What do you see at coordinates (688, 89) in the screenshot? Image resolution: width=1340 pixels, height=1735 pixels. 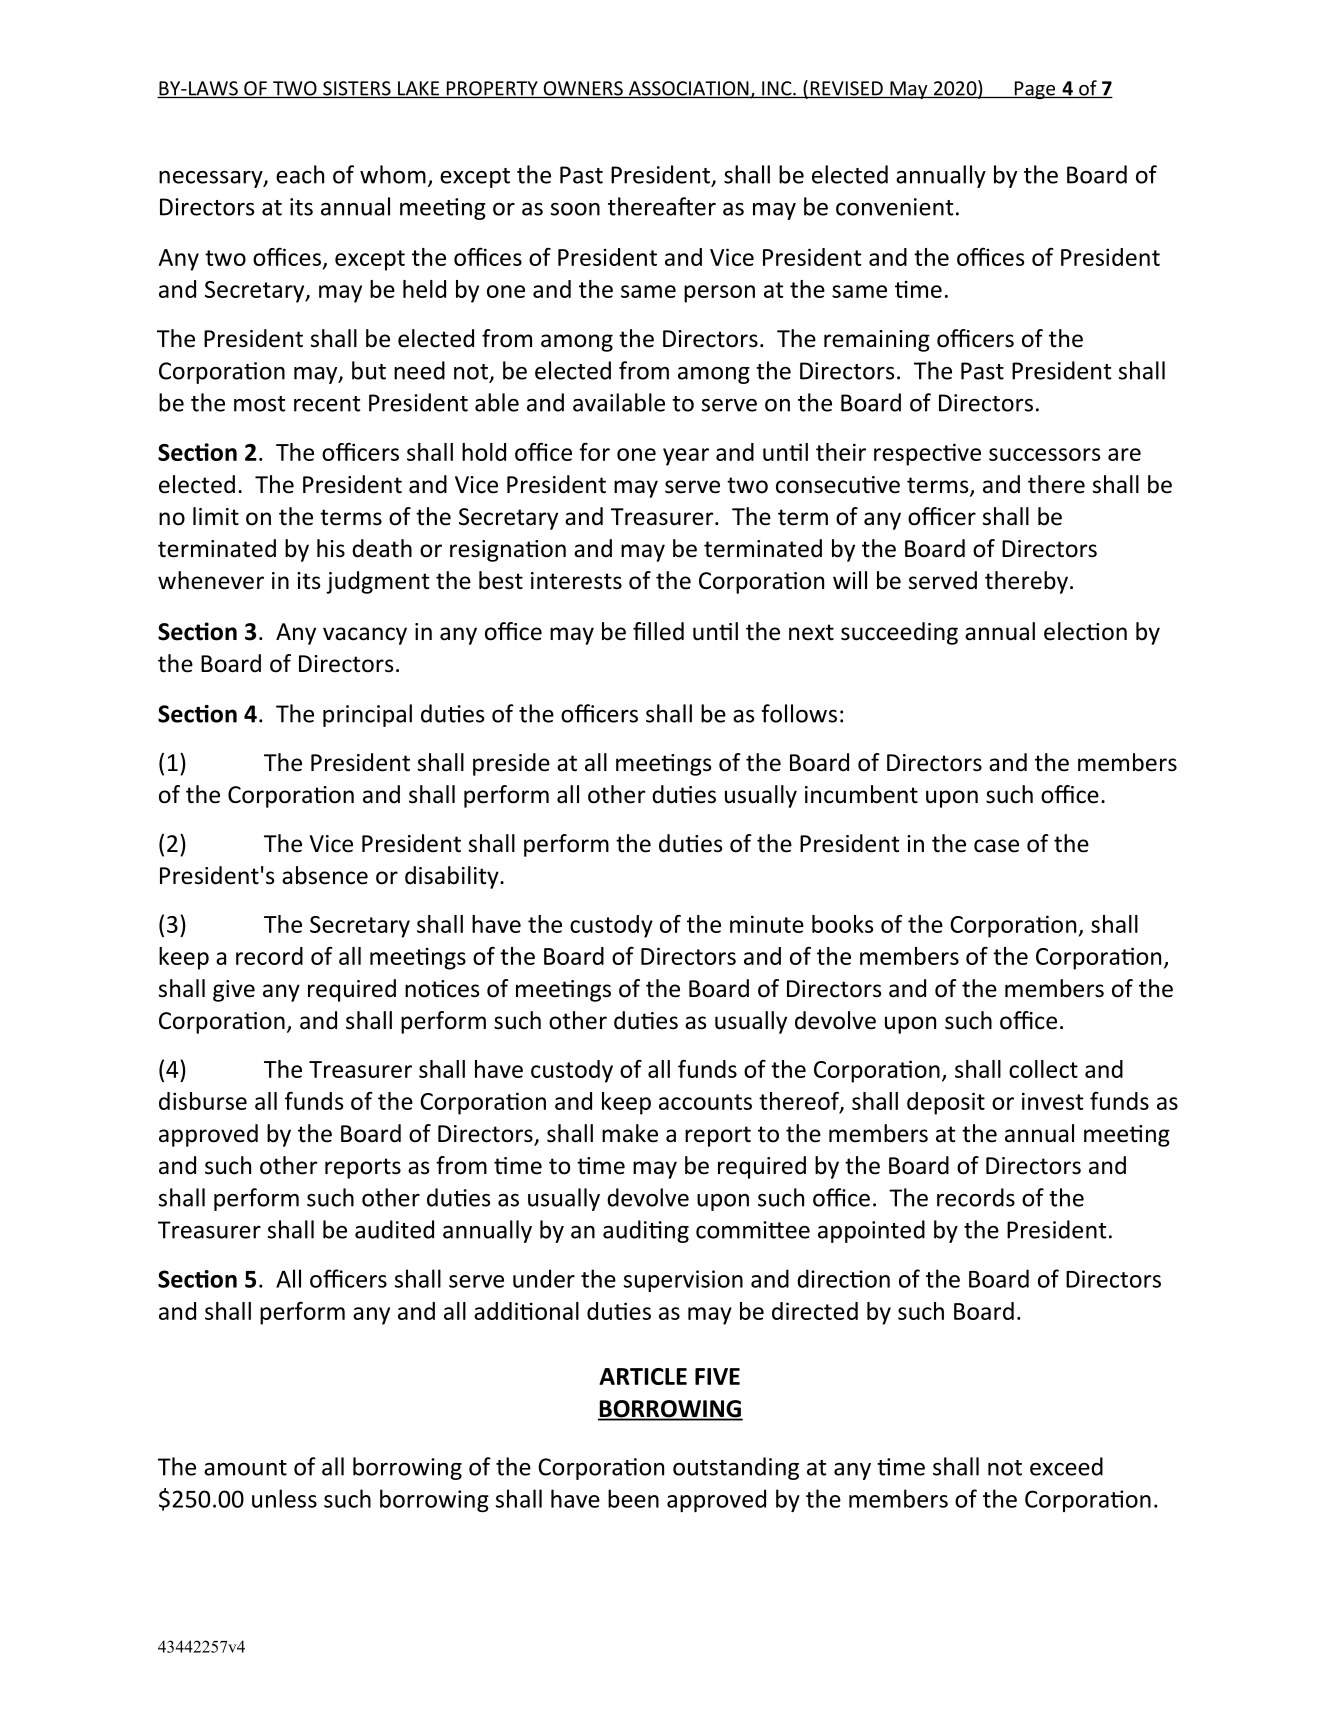 I see `ASSOCIATION` at bounding box center [688, 89].
